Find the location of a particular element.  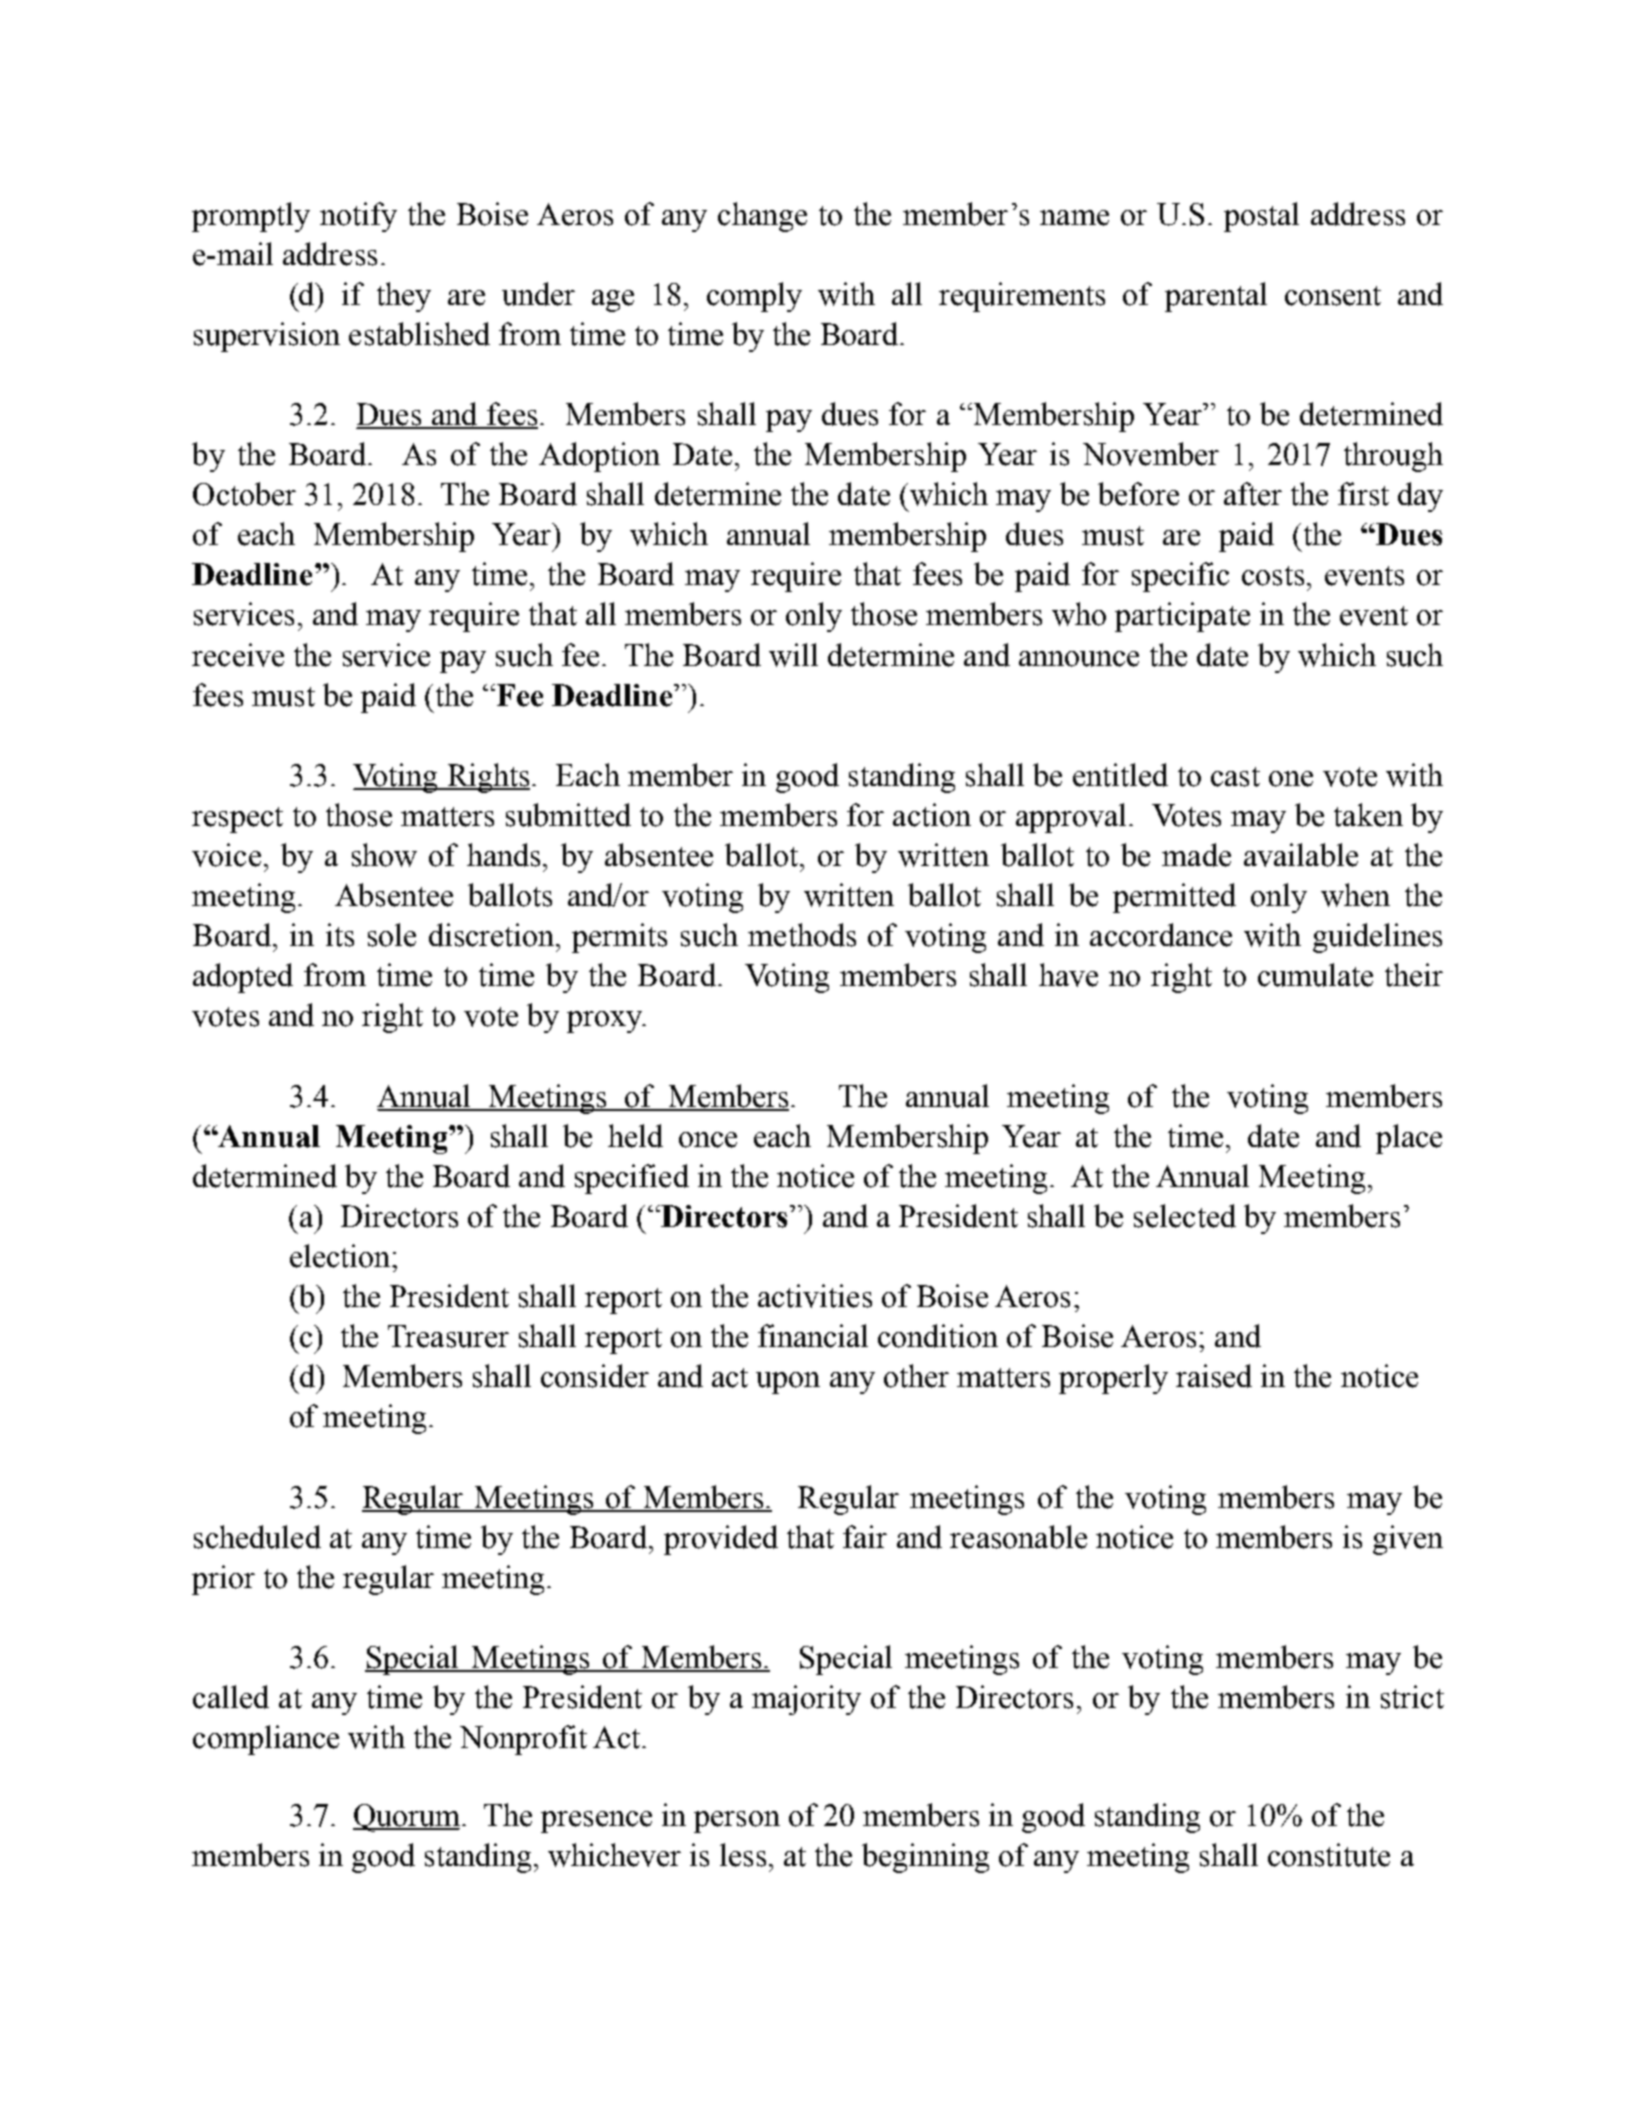

Treasurer is located at coordinates (448, 1336).
